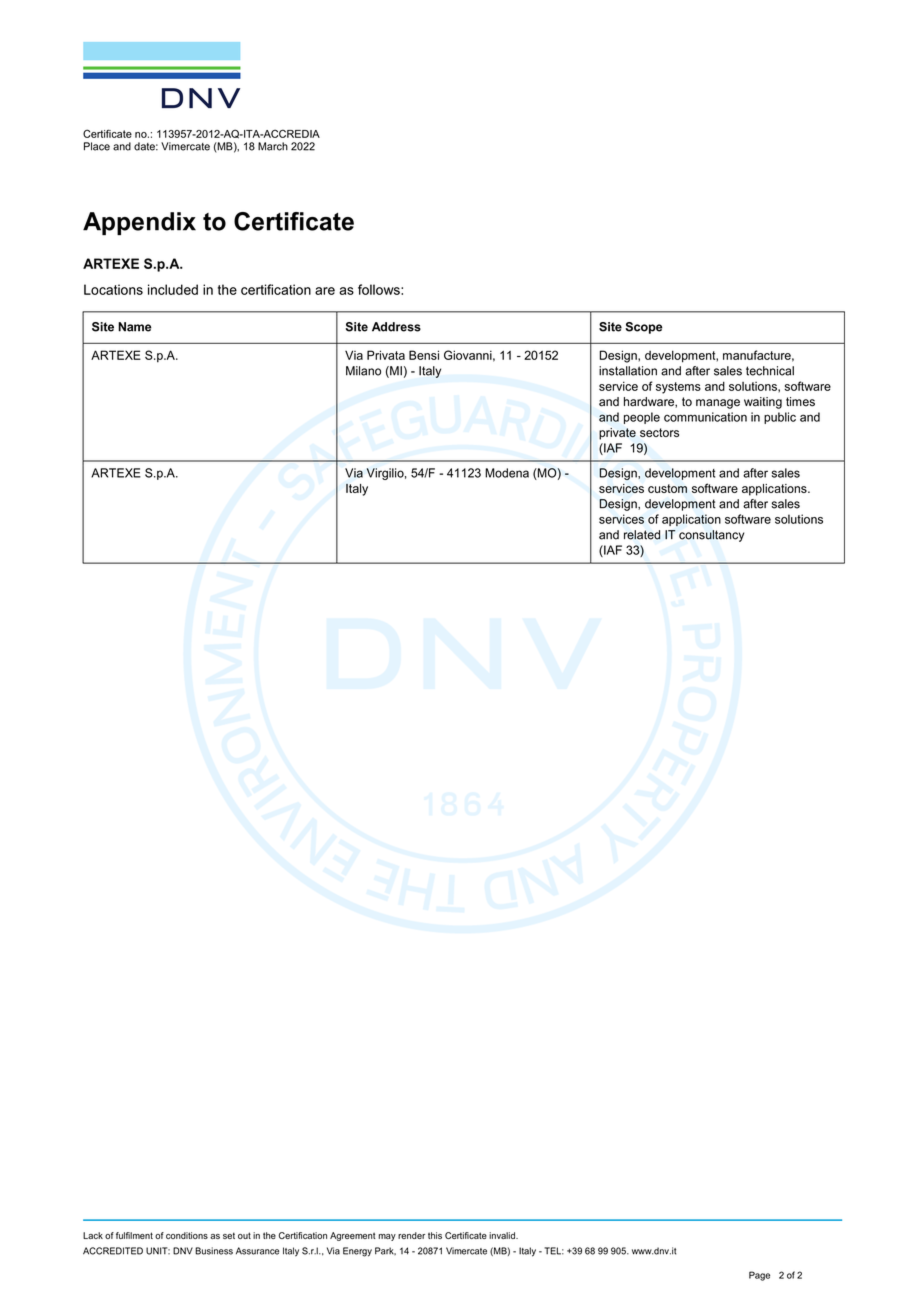 This screenshot has width=924, height=1308. What do you see at coordinates (135, 327) in the screenshot?
I see `Name` at bounding box center [135, 327].
